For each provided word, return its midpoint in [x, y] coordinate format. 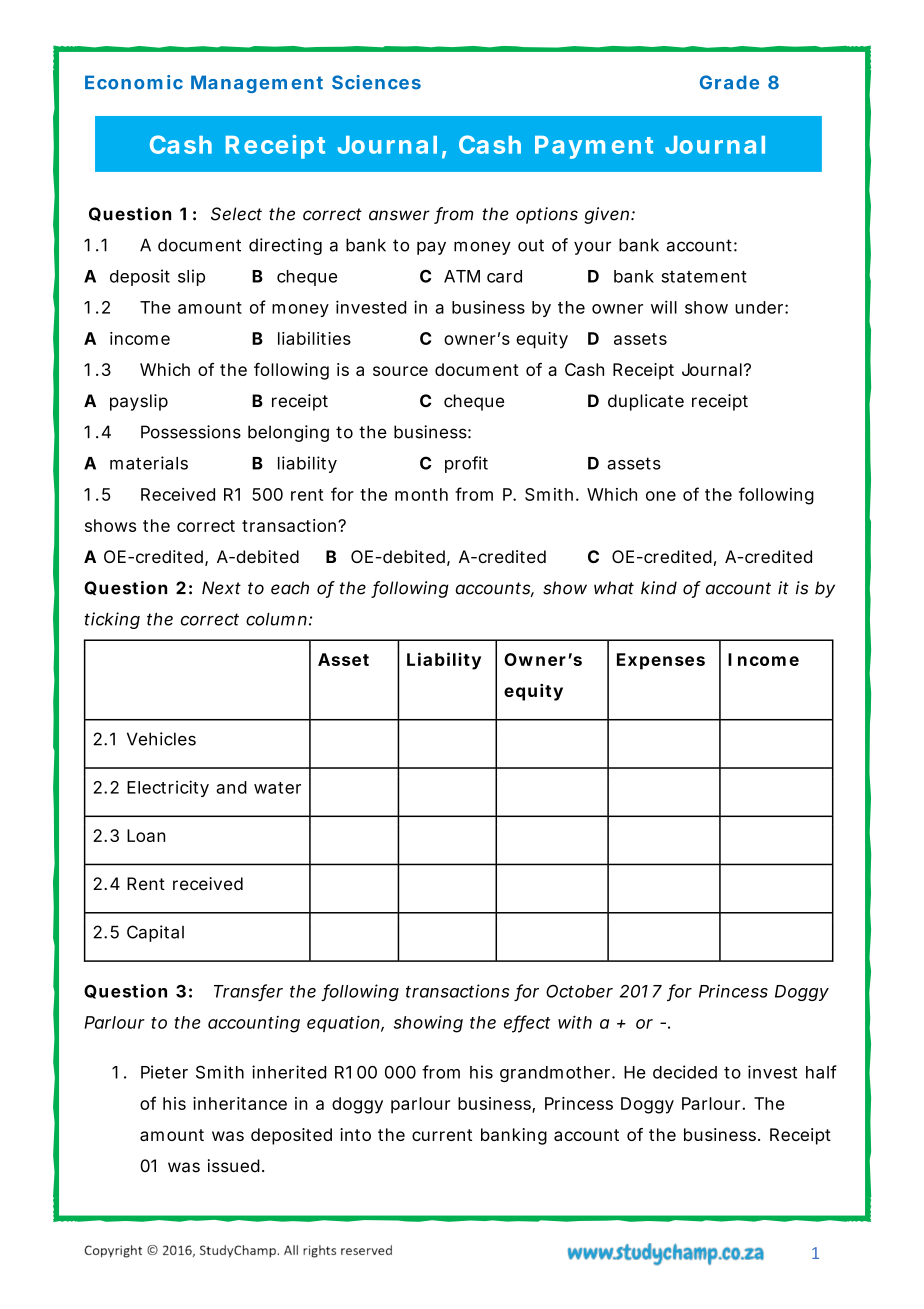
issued [236, 1166]
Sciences [376, 82]
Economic [134, 82]
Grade [729, 82]
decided [685, 1072]
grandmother [557, 1074]
